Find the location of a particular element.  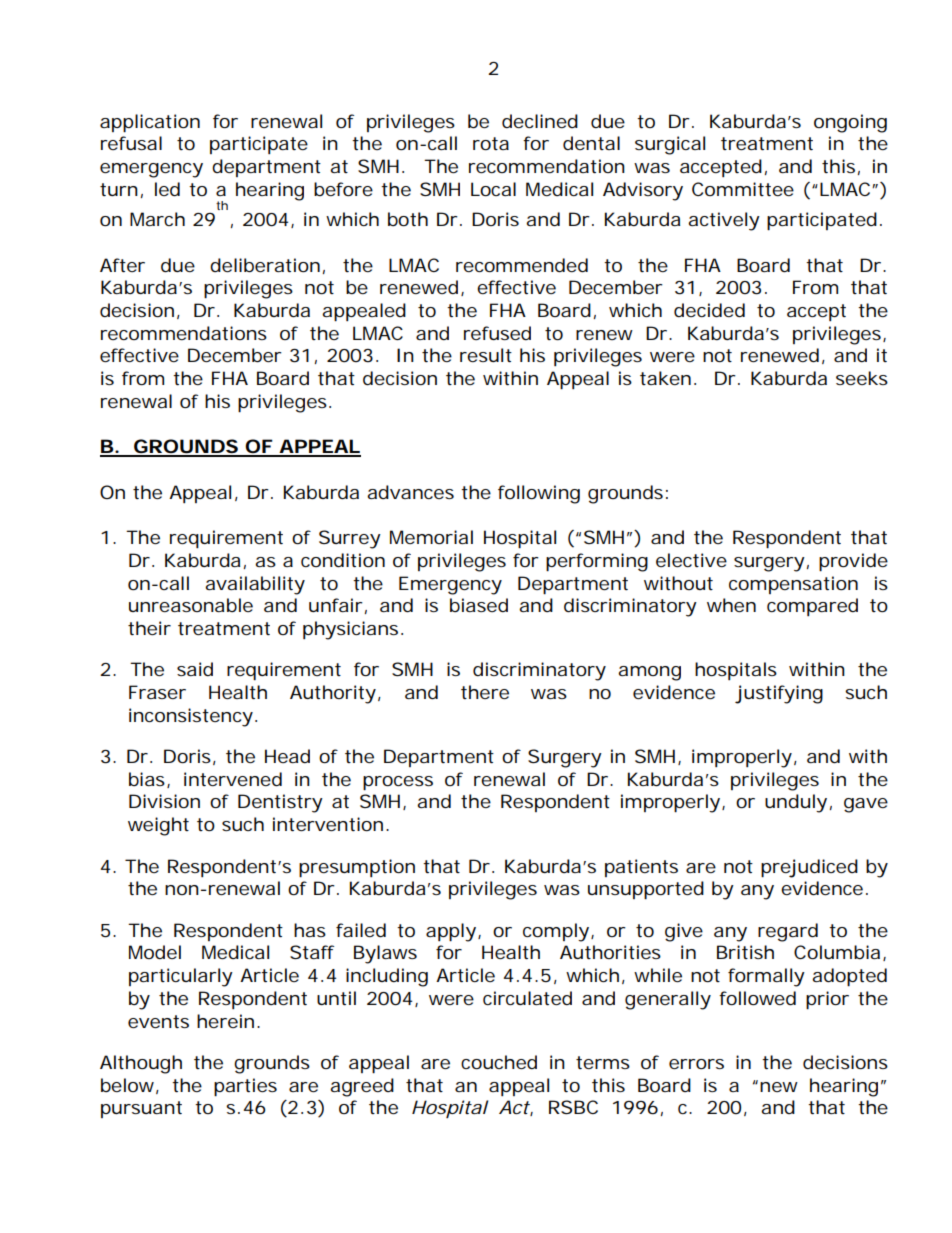

rota is located at coordinates (491, 143).
